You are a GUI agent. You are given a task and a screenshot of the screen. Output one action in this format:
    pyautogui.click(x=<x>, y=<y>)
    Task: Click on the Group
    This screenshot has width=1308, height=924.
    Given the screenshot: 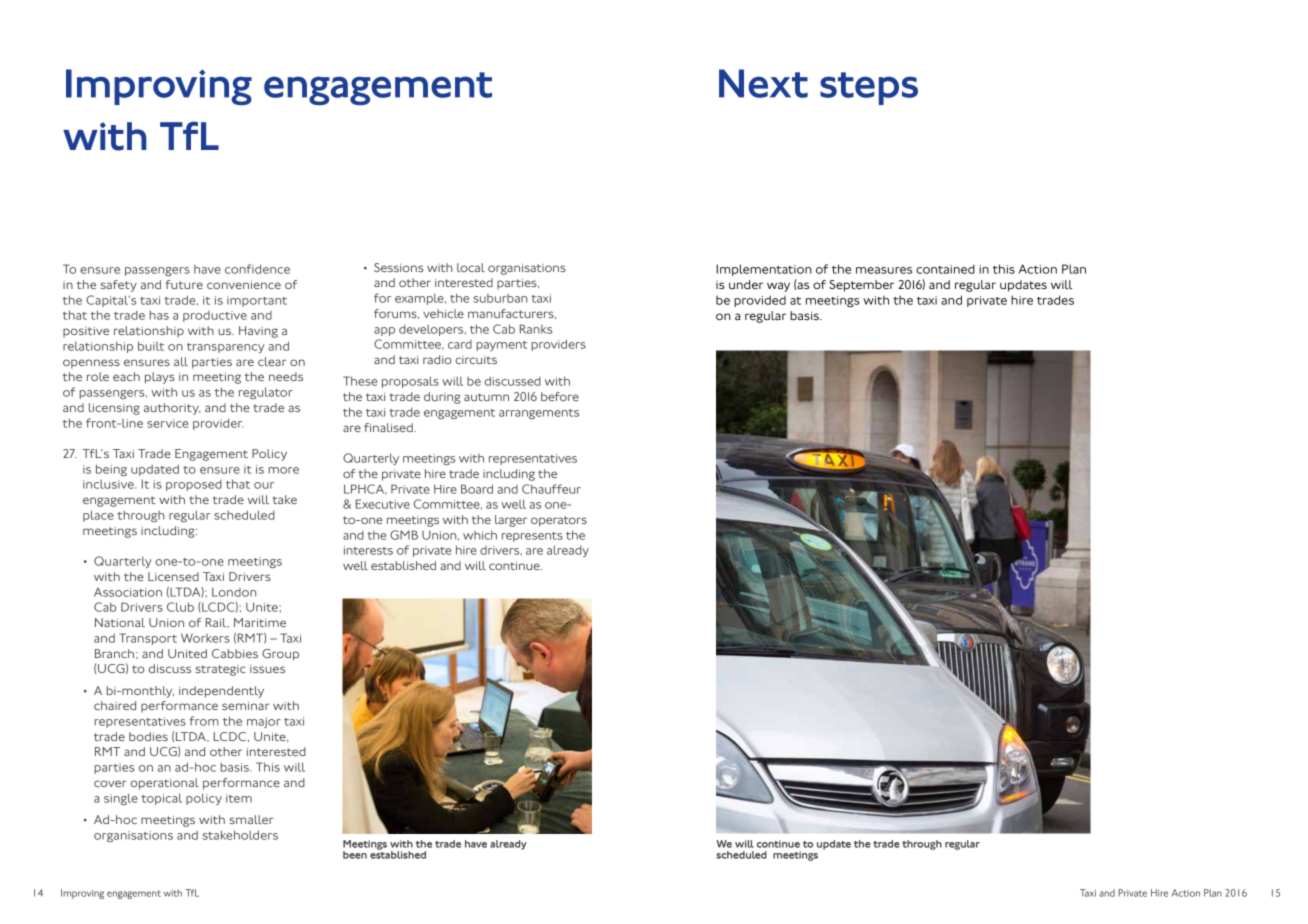 What is the action you would take?
    pyautogui.click(x=280, y=655)
